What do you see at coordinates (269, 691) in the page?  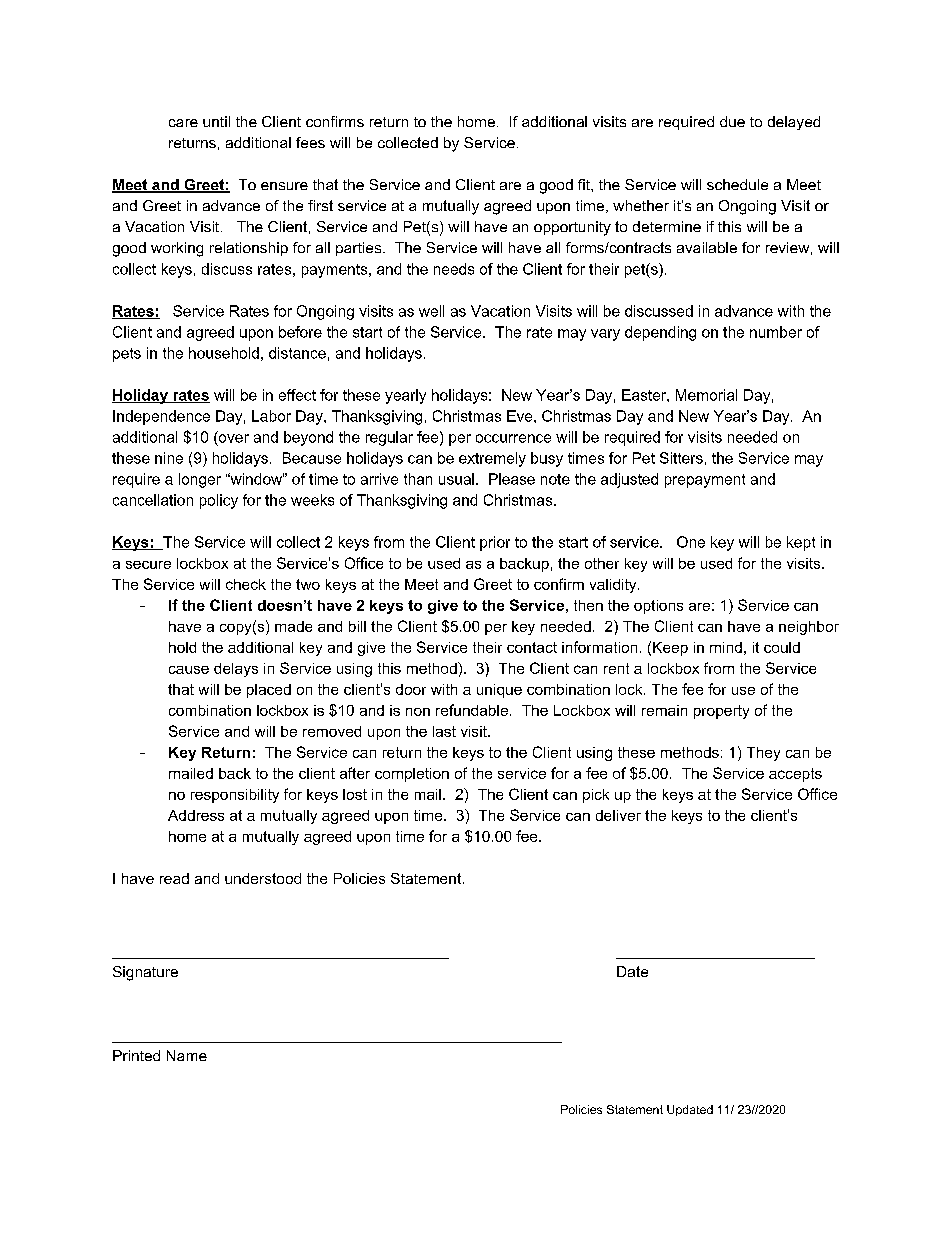 I see `placed` at bounding box center [269, 691].
